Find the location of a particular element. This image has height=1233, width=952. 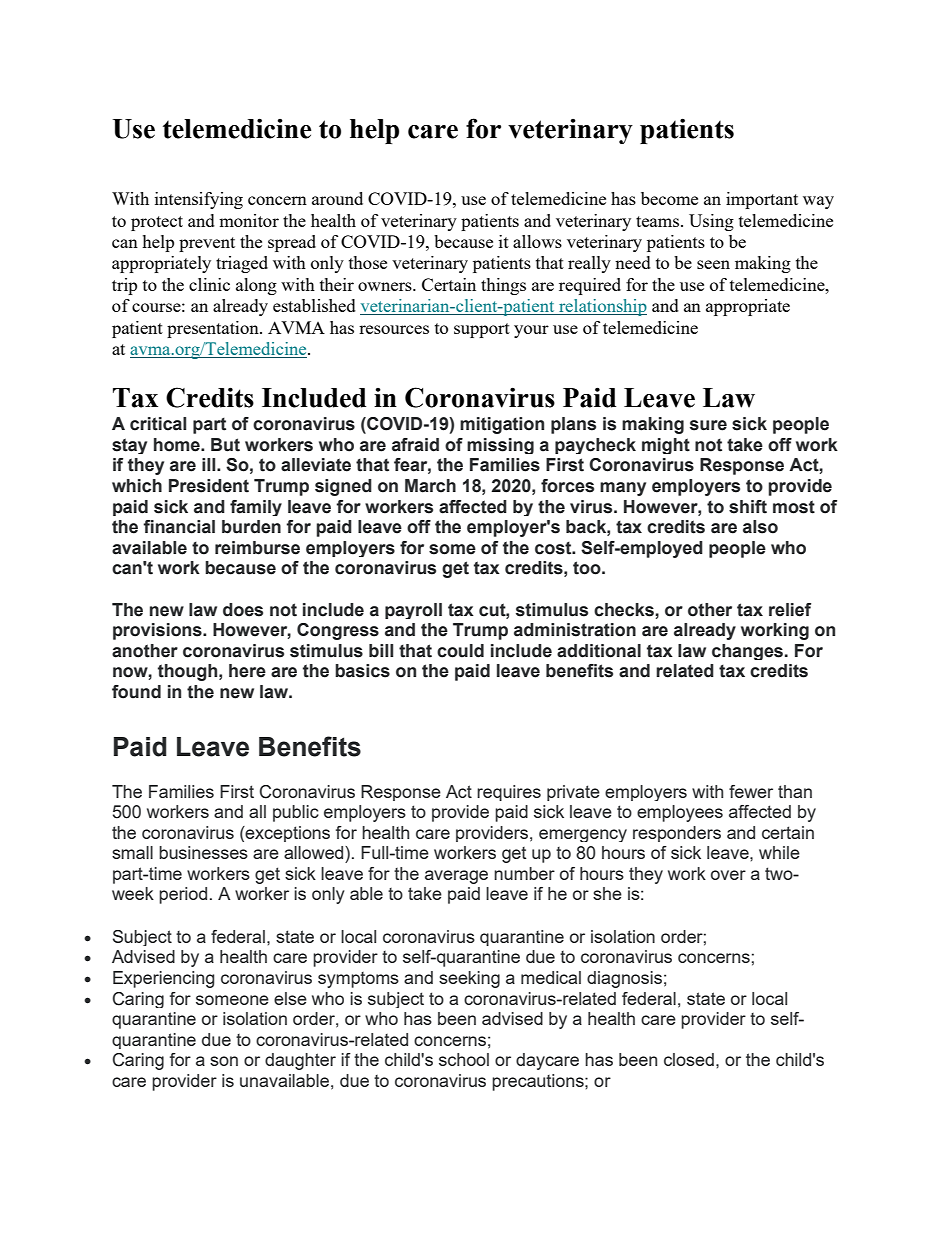

Using is located at coordinates (711, 222).
